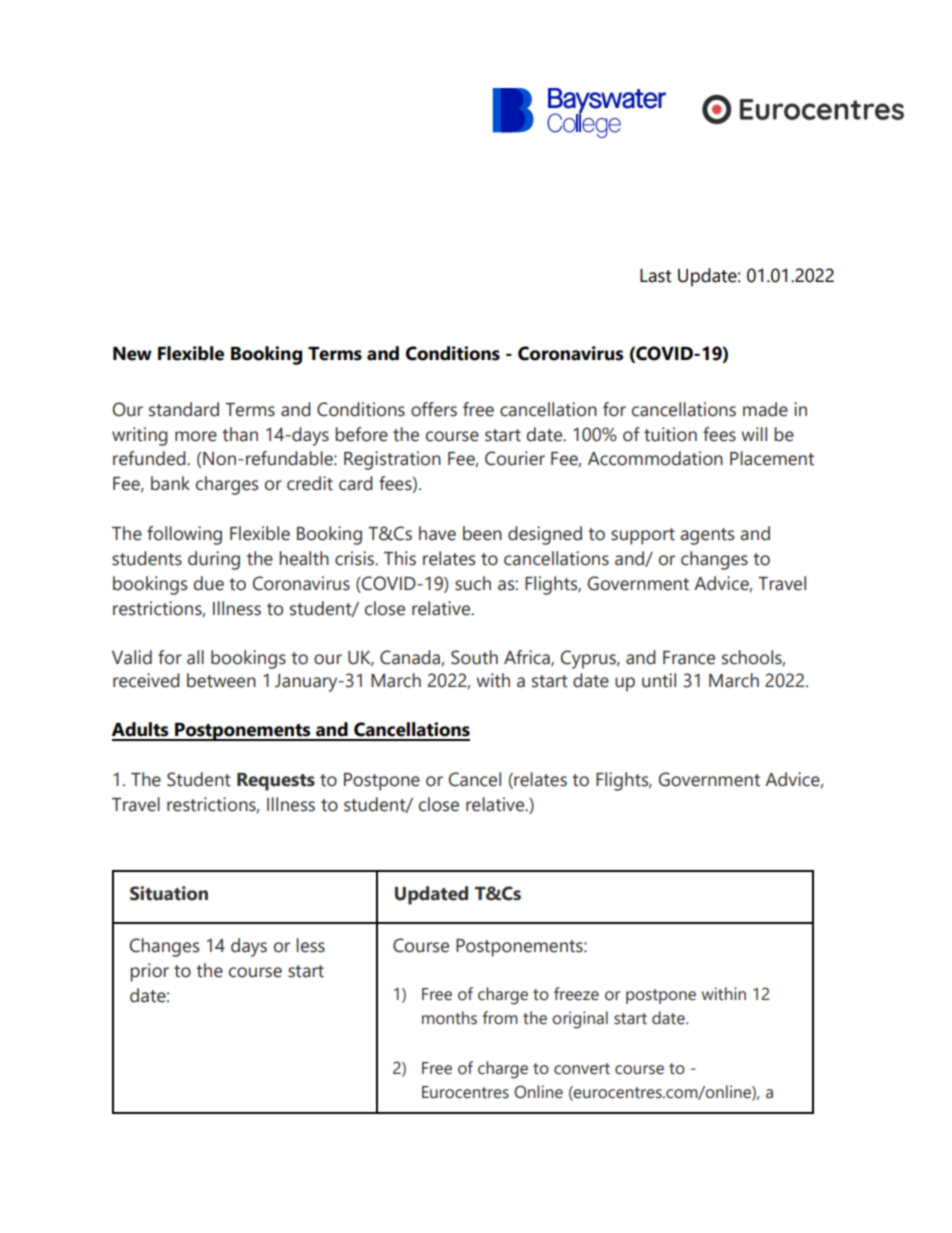 Image resolution: width=952 pixels, height=1233 pixels. What do you see at coordinates (149, 972) in the image?
I see `prior` at bounding box center [149, 972].
